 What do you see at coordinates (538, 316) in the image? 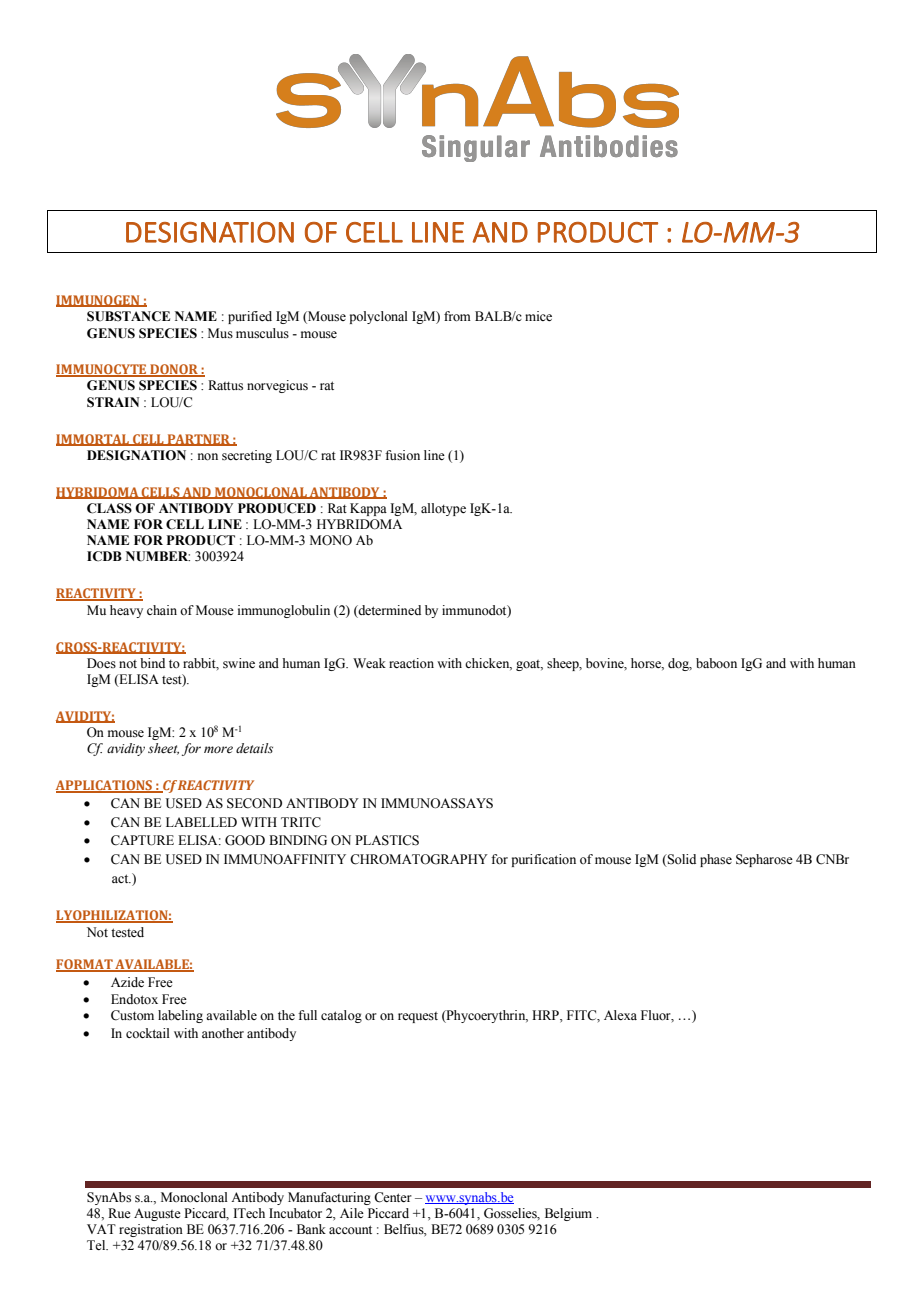
I see `mice` at bounding box center [538, 316].
